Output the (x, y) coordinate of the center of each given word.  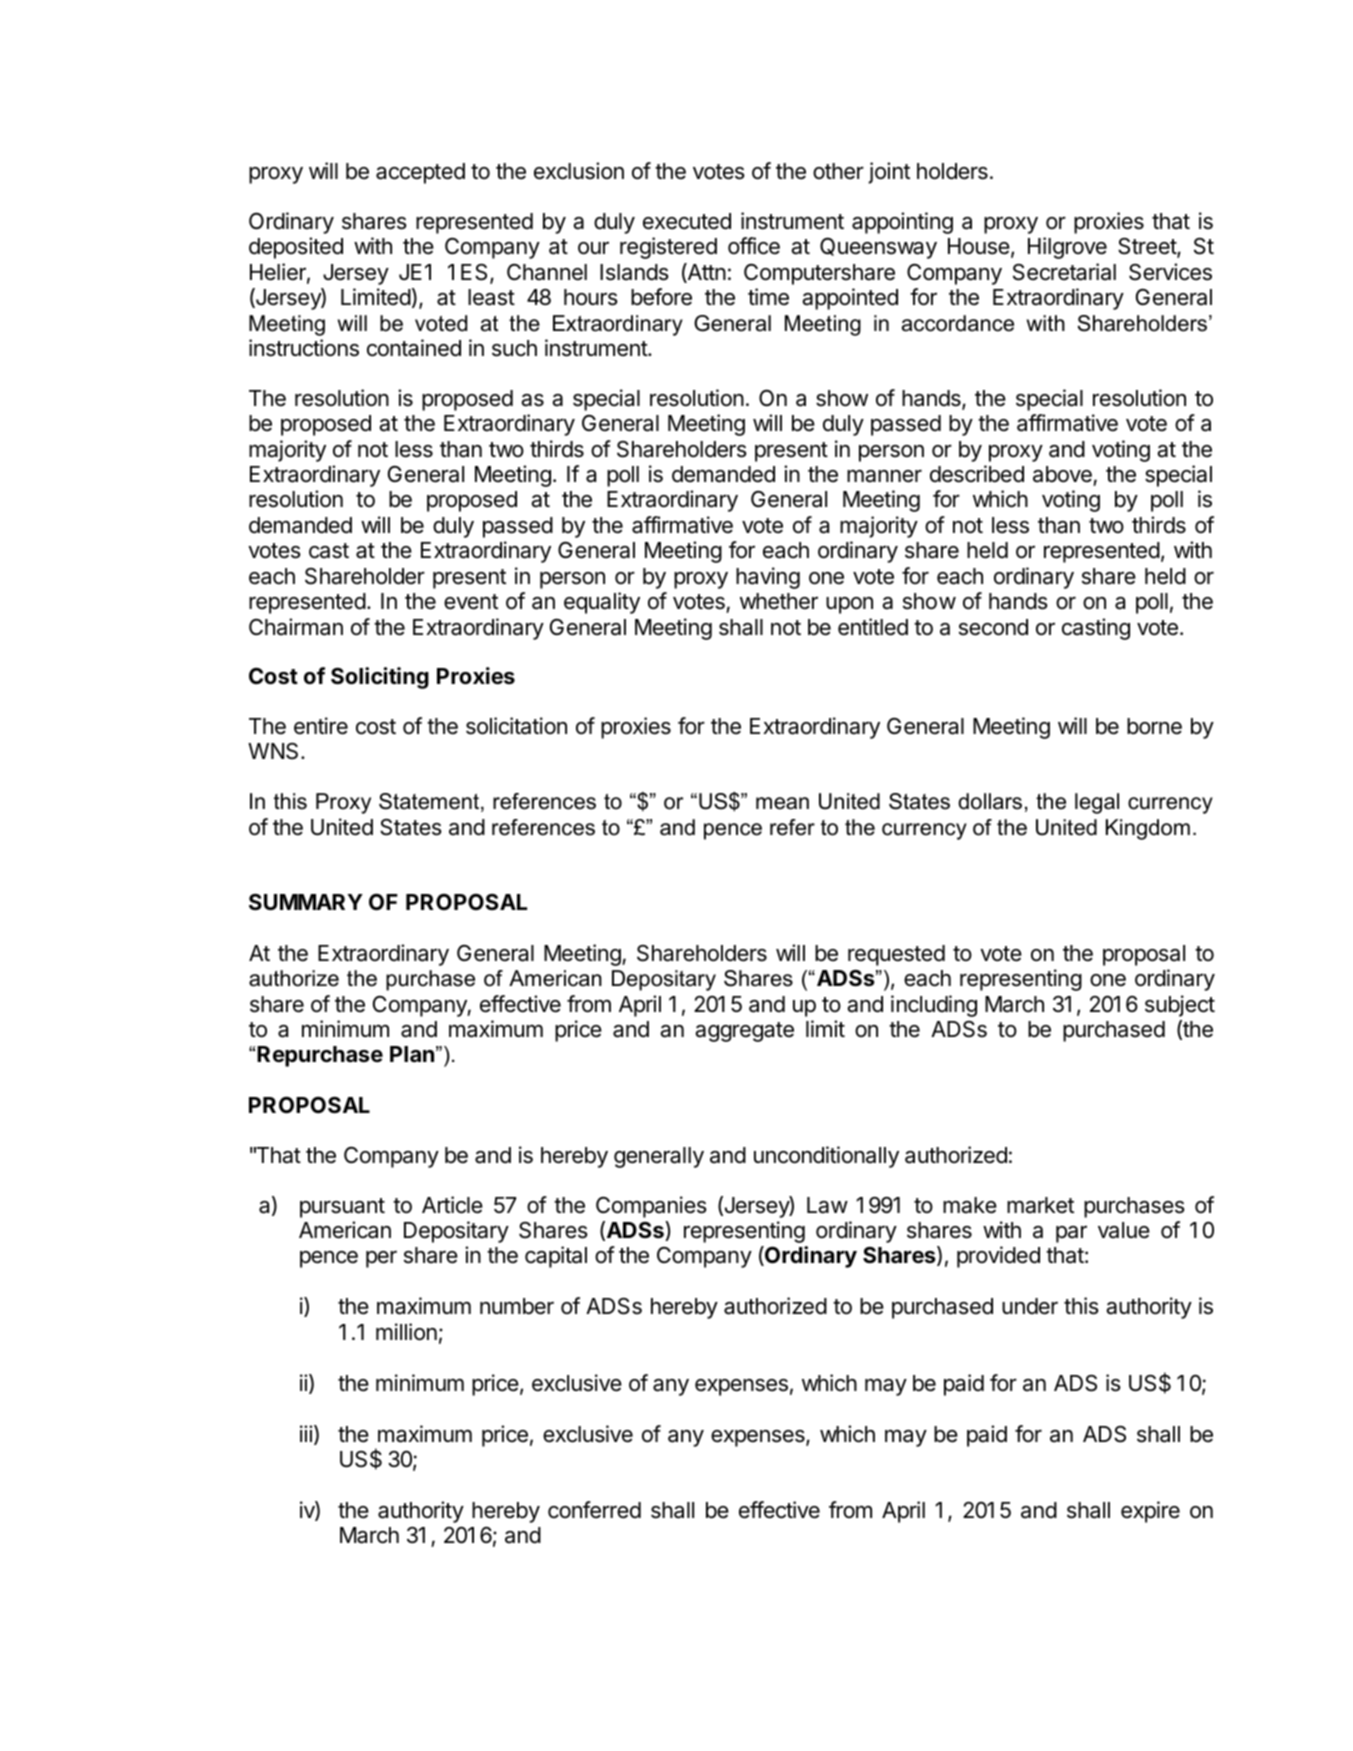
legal (1097, 803)
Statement (430, 802)
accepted (420, 173)
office (754, 246)
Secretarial (1064, 272)
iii (306, 1433)
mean (782, 803)
